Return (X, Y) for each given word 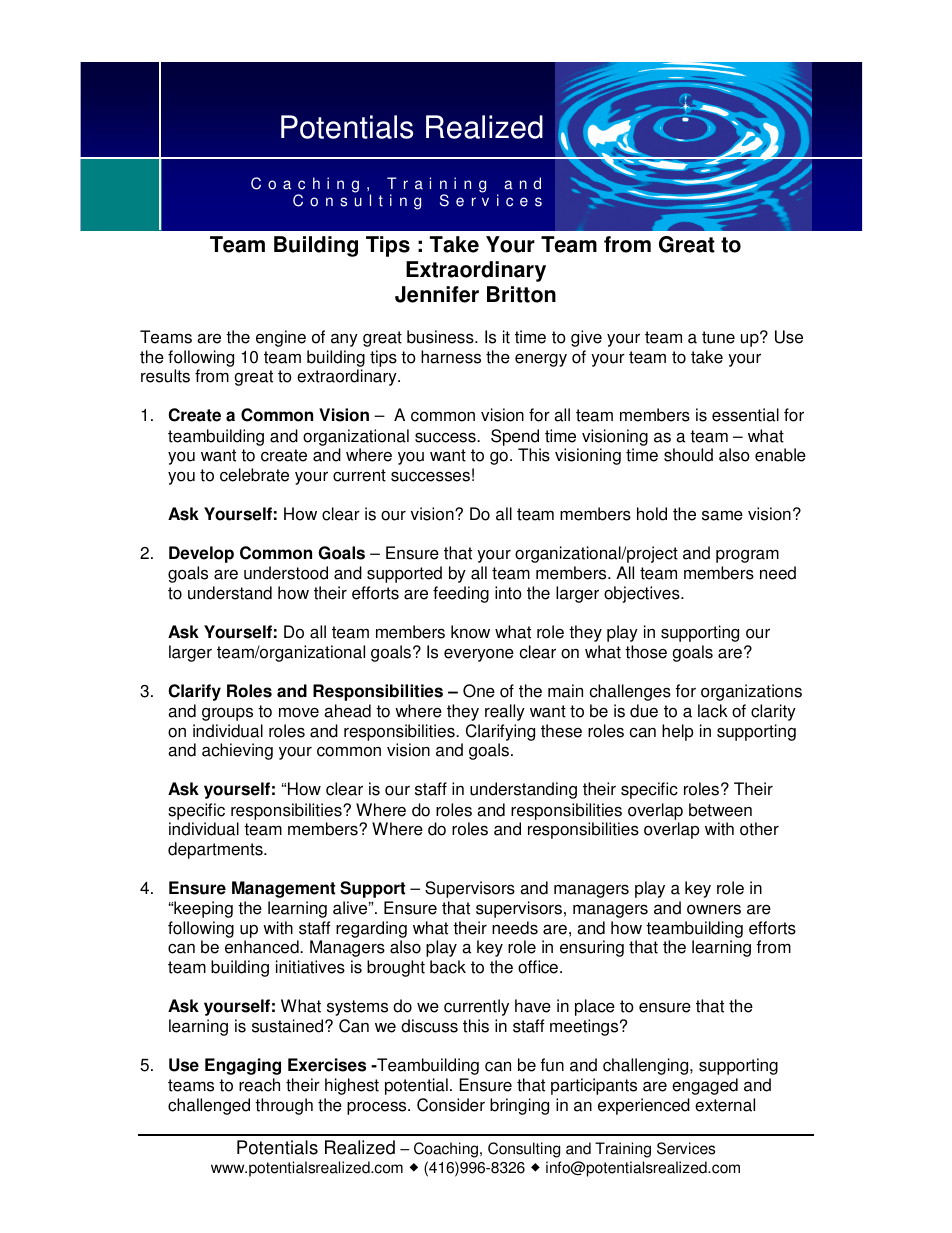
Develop (201, 554)
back (448, 967)
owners (714, 909)
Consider (451, 1105)
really (505, 712)
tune (718, 337)
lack (713, 711)
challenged (209, 1106)
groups (227, 714)
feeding (461, 594)
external (725, 1105)
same (722, 515)
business (441, 337)
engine (281, 338)
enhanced (263, 947)
